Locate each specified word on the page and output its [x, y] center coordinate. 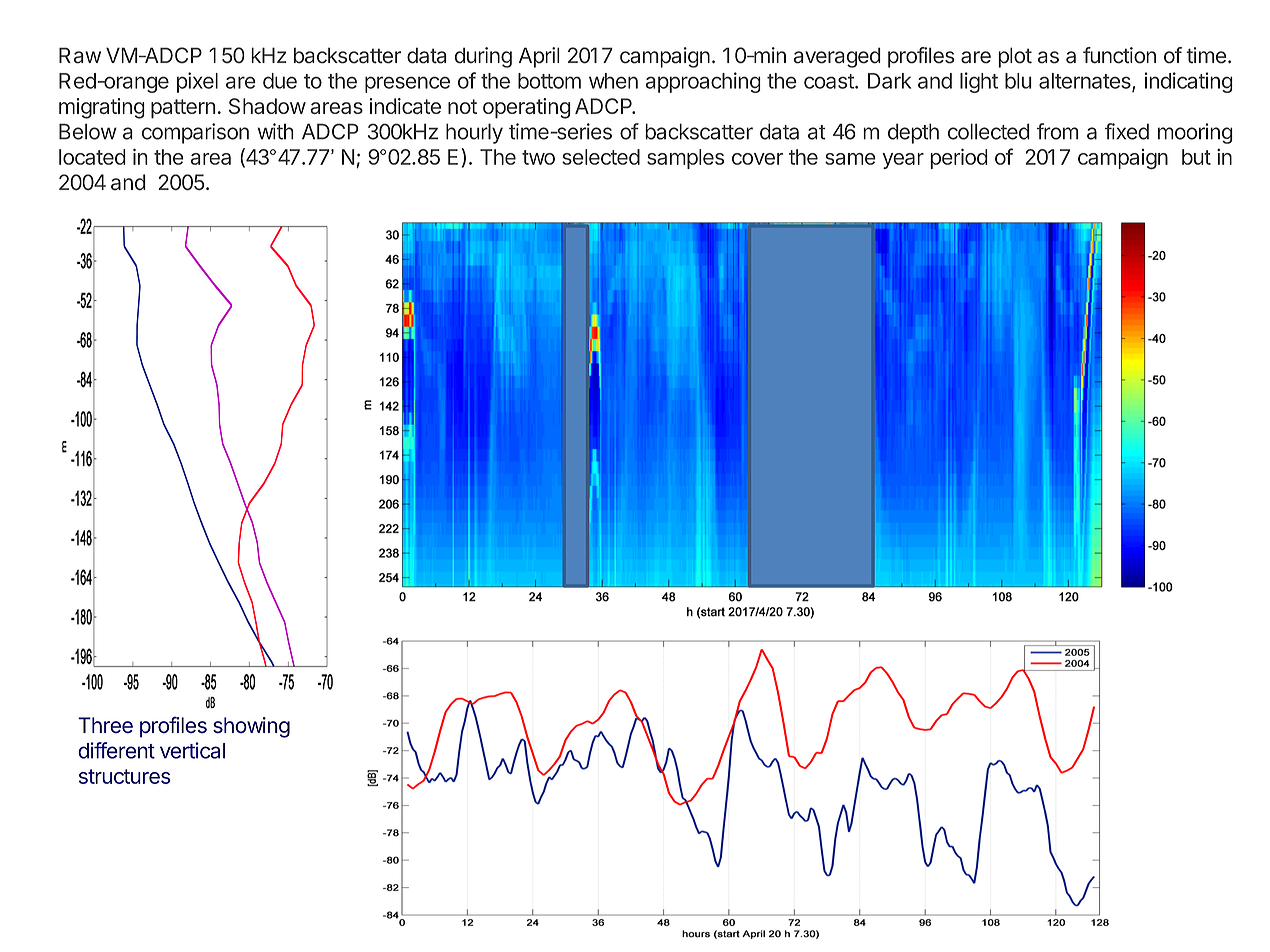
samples [686, 159]
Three [105, 725]
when [613, 81]
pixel [197, 82]
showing [251, 727]
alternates [1086, 82]
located [92, 157]
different [116, 750]
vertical [192, 750]
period [959, 158]
